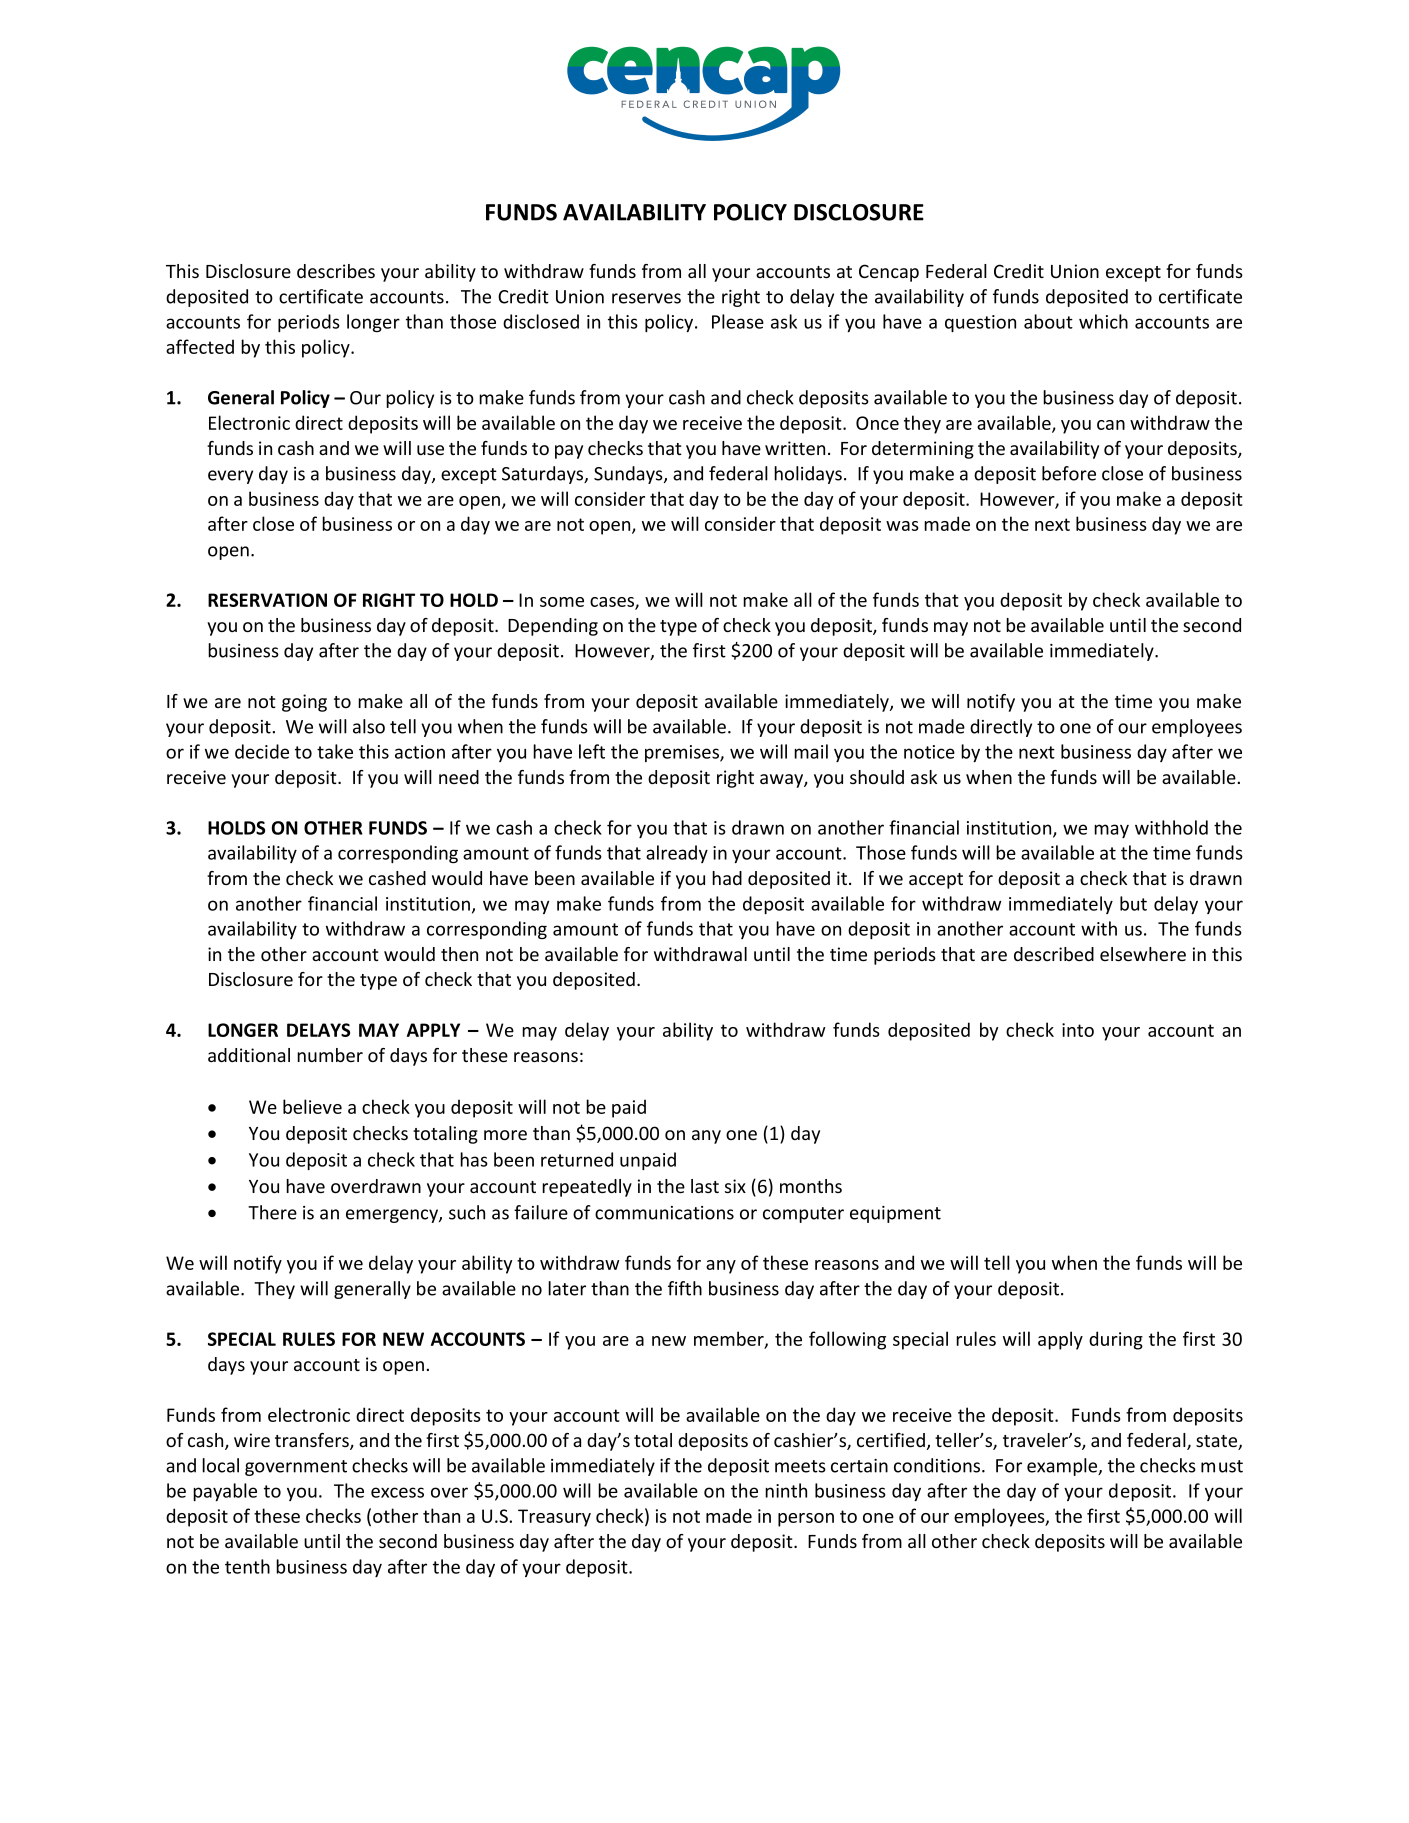 The height and width of the page is (1823, 1409). I want to click on had, so click(727, 878).
